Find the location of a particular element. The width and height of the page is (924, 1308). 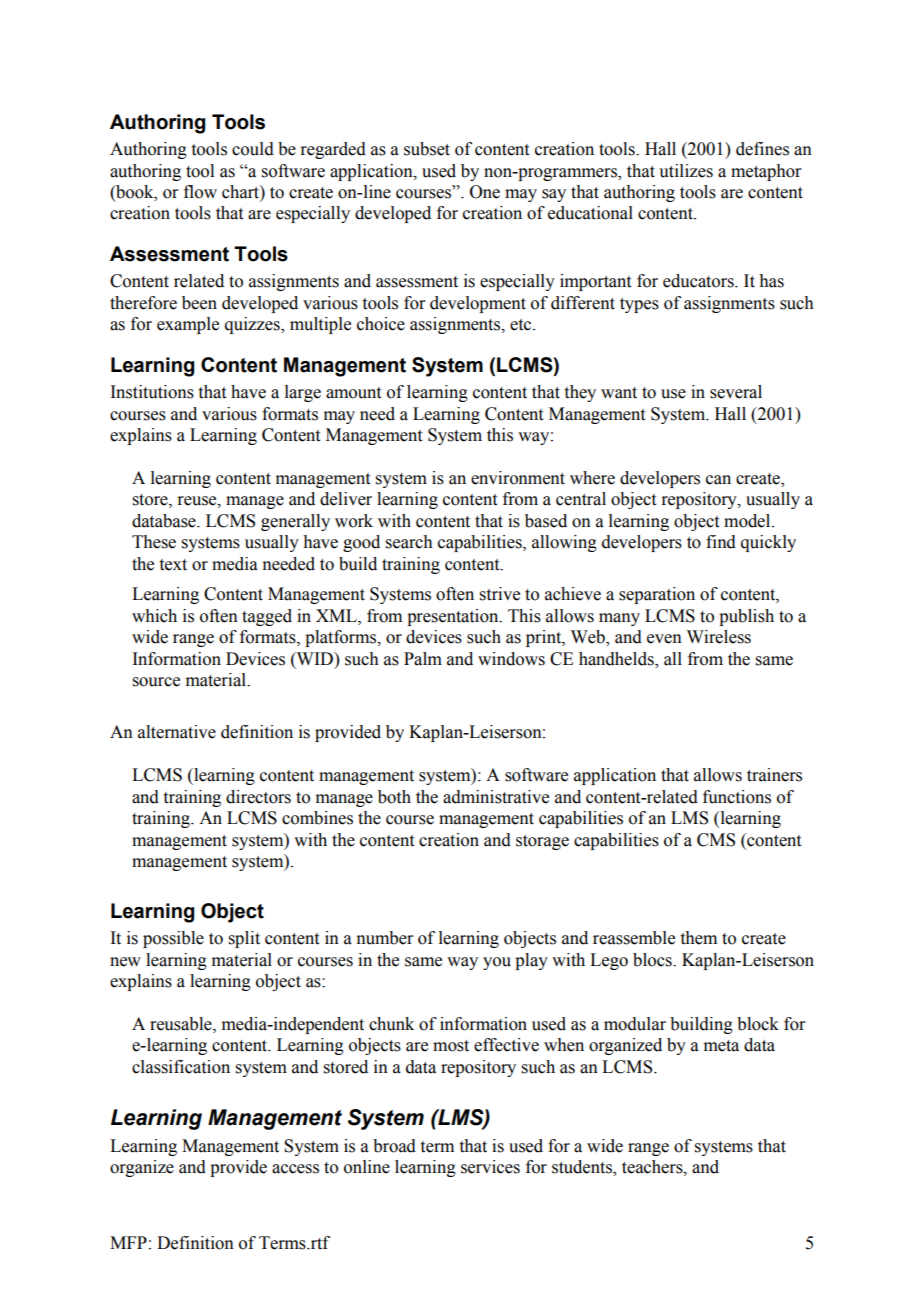

Institutions is located at coordinates (152, 392).
